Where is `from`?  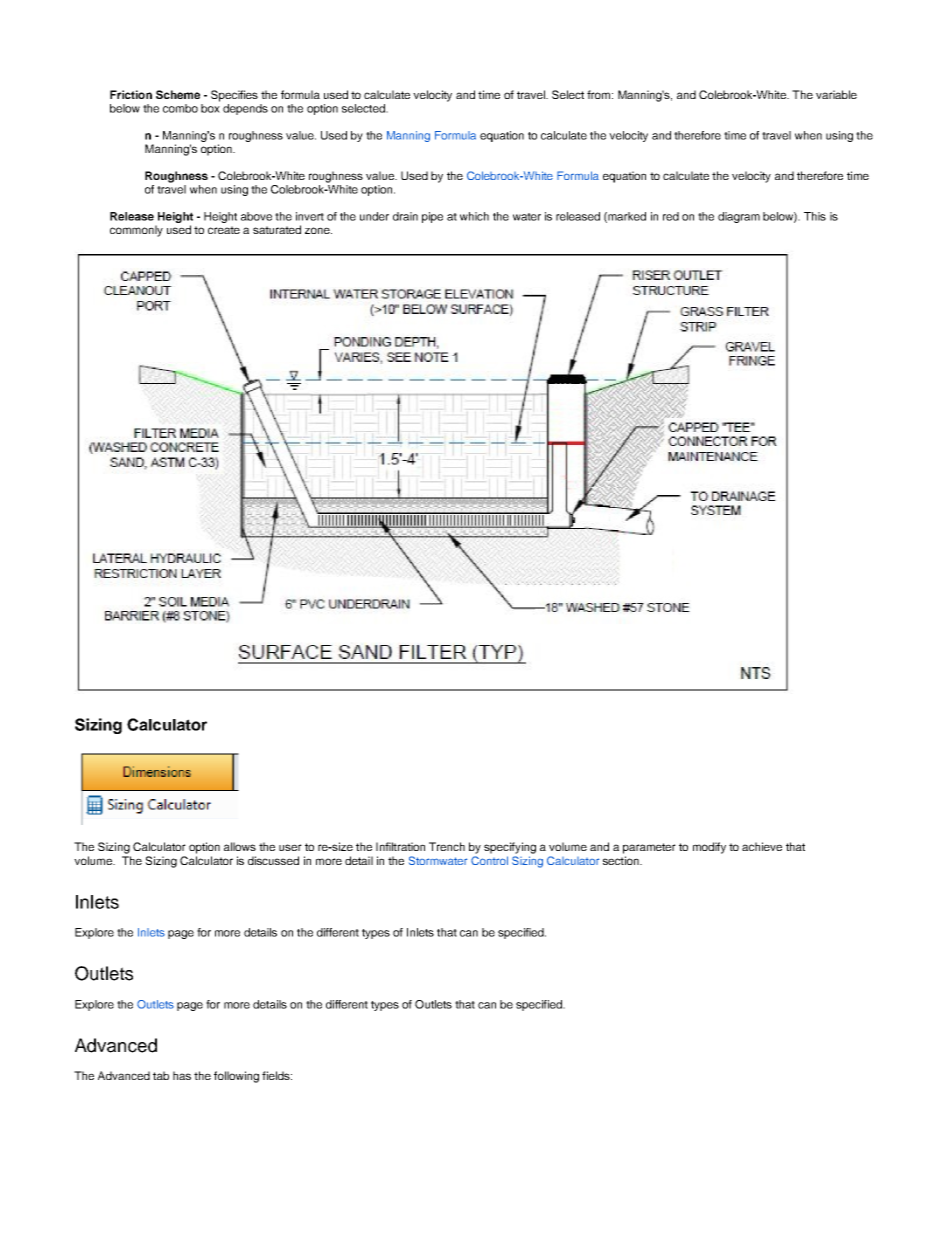 from is located at coordinates (600, 94).
